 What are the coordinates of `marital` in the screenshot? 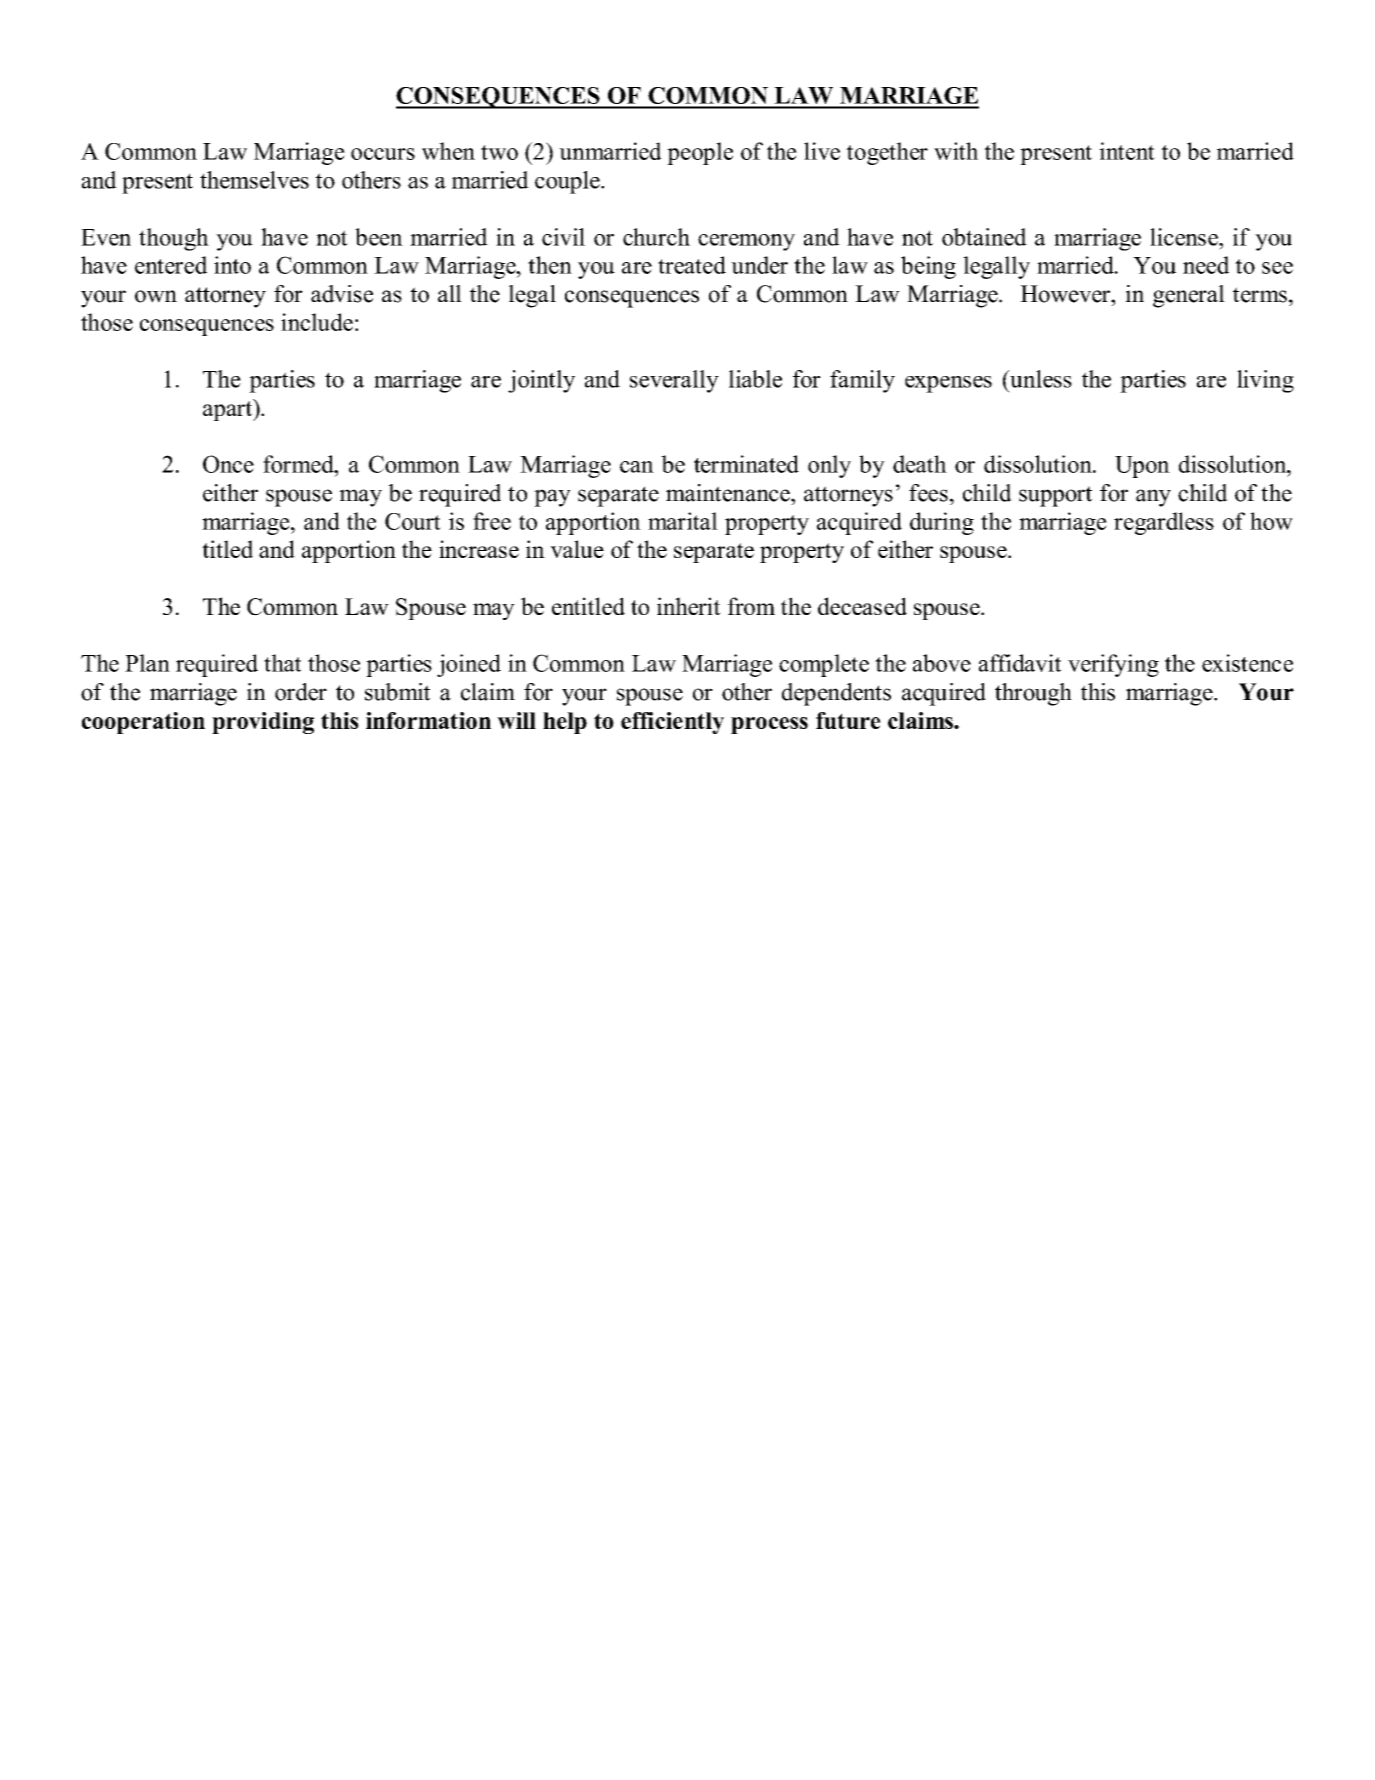 It's located at (683, 521).
